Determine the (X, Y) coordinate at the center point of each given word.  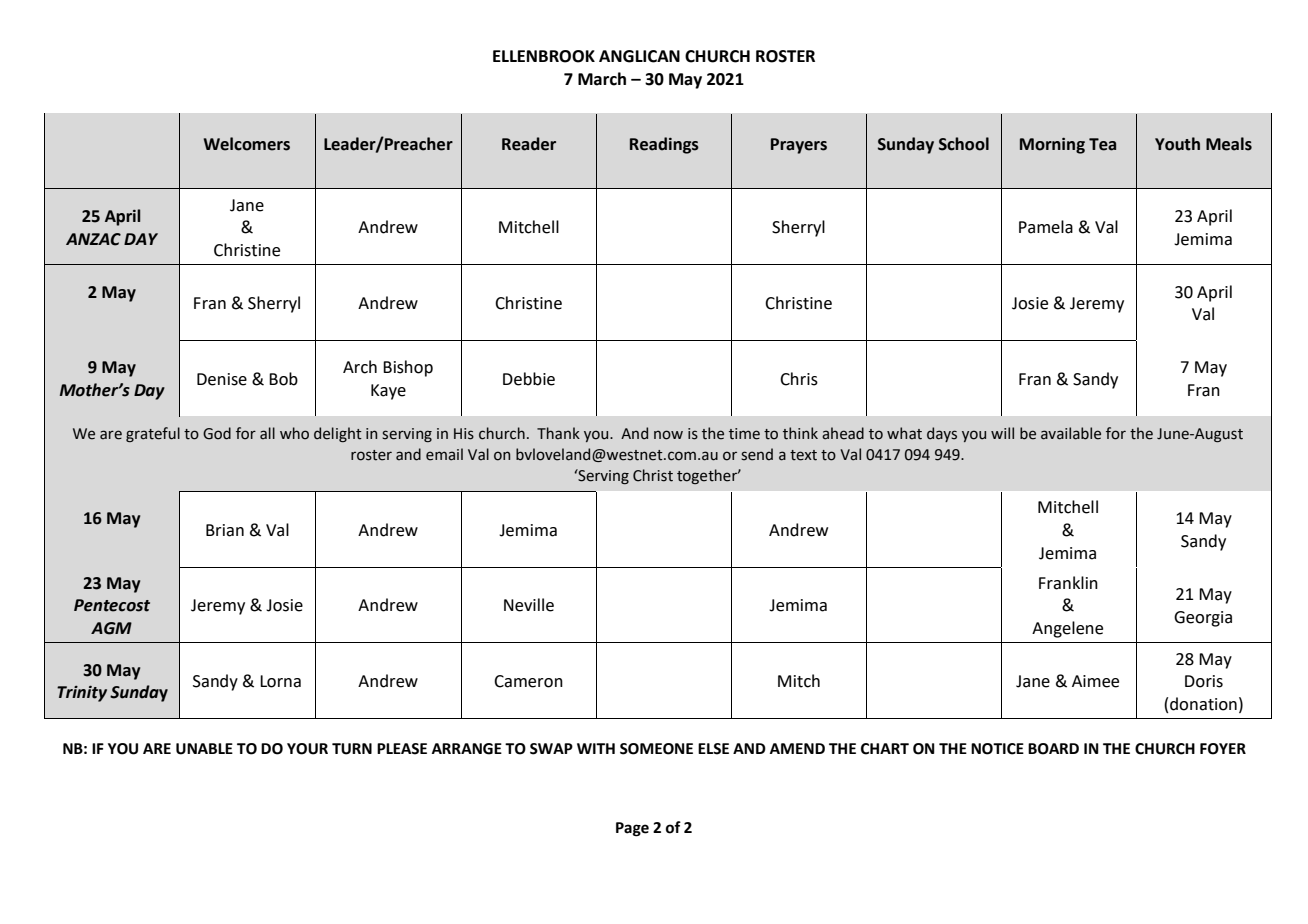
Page (632, 829)
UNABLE (204, 749)
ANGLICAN (639, 56)
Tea (1102, 144)
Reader (529, 144)
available (1071, 433)
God (217, 433)
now (668, 435)
